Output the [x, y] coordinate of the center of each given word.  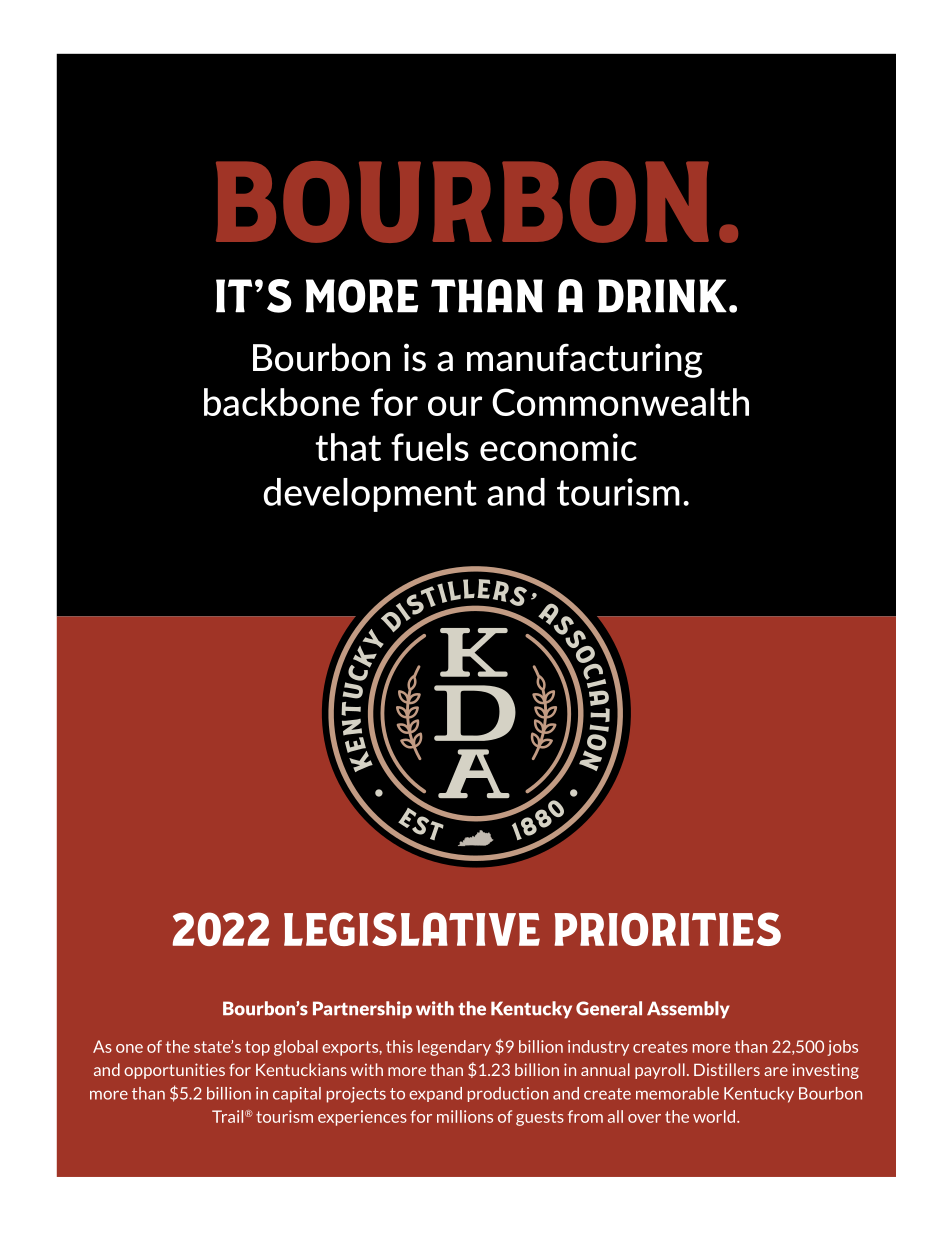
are [776, 1071]
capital [297, 1095]
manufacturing [585, 360]
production [508, 1094]
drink [662, 296]
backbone [282, 402]
